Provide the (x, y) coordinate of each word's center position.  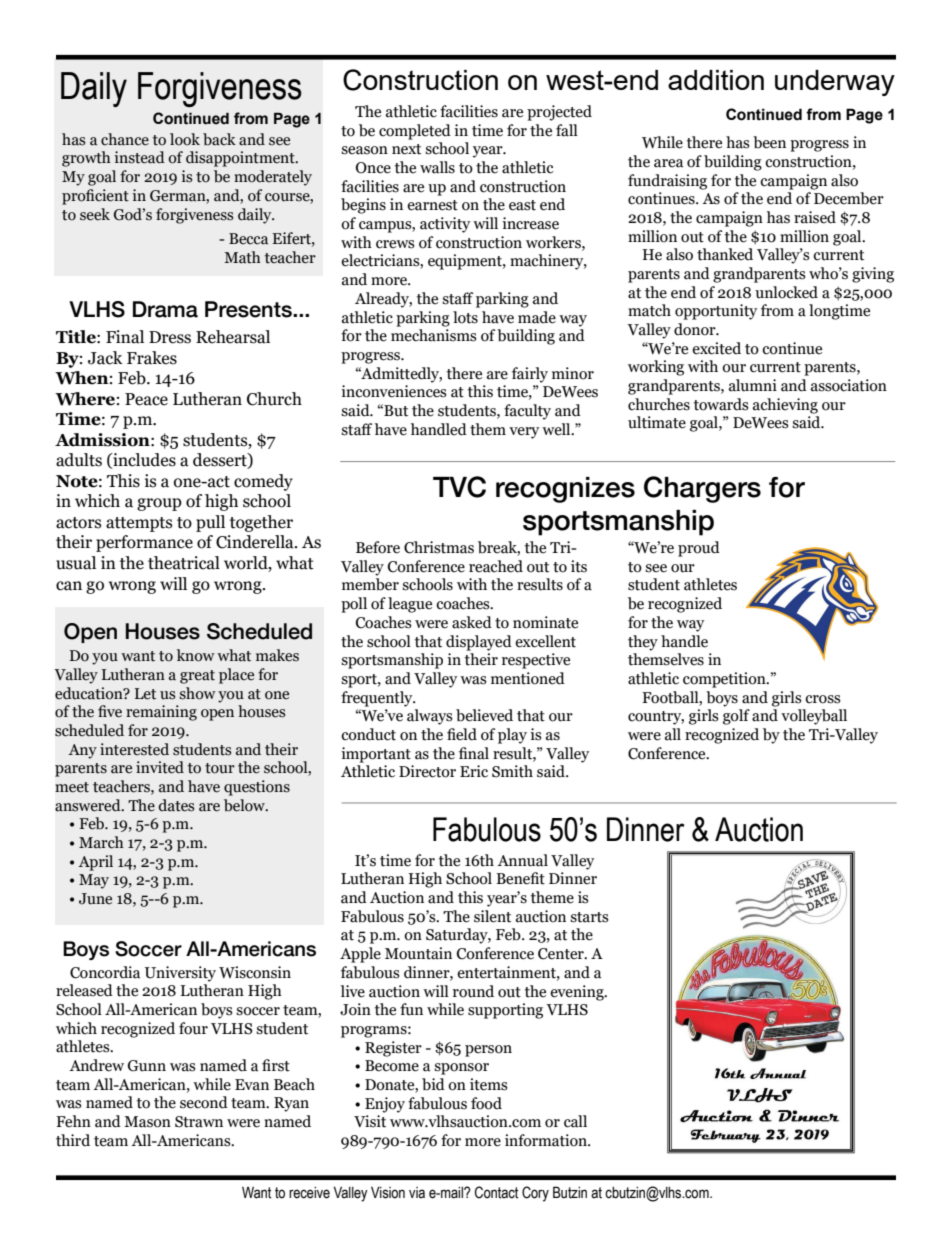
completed (415, 132)
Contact (496, 1192)
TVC (459, 487)
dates (176, 805)
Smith (512, 771)
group (159, 504)
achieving (785, 406)
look (185, 139)
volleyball (814, 717)
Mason (147, 1122)
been (769, 142)
